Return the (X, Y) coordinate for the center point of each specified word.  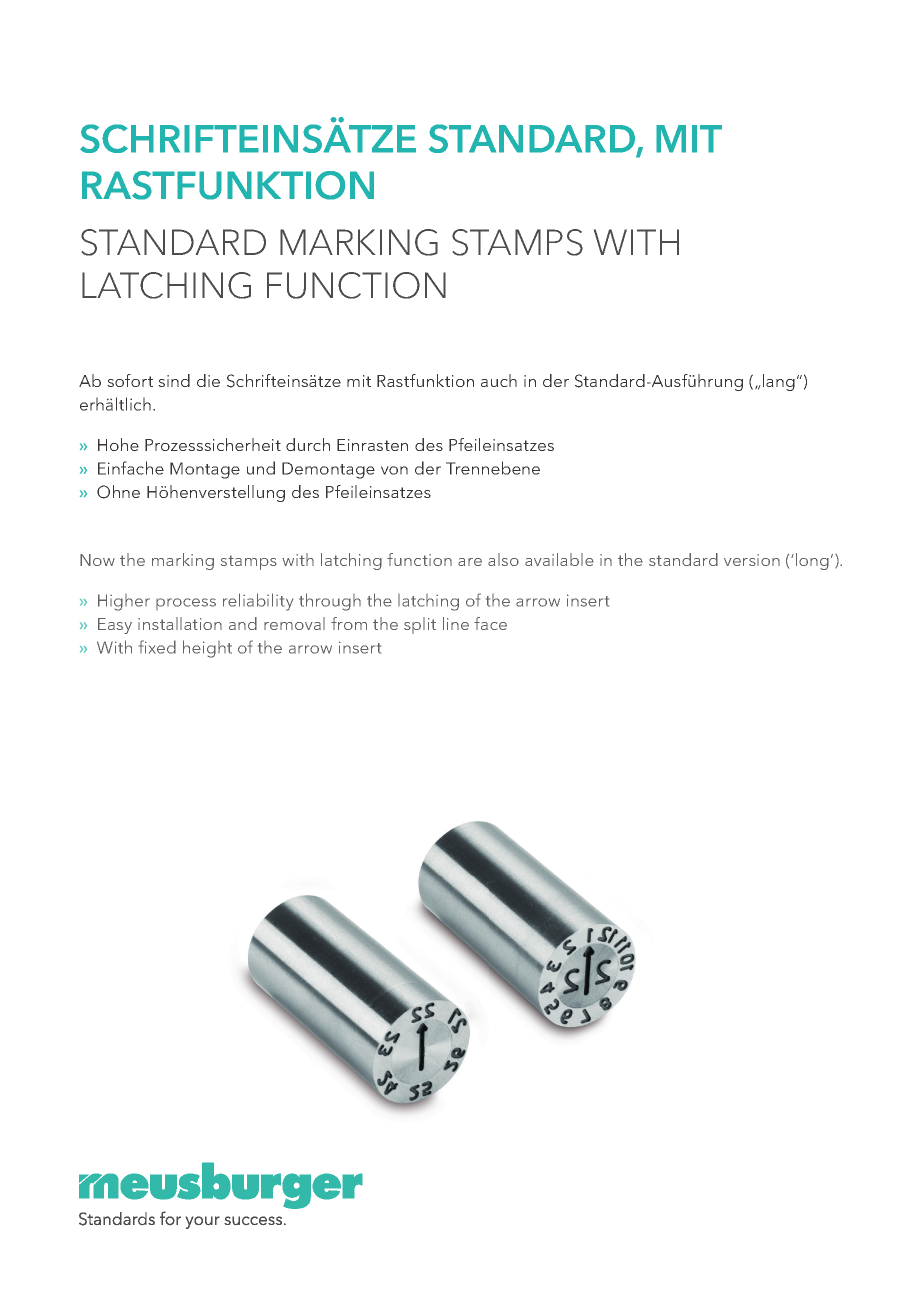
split (420, 625)
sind (174, 380)
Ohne (118, 492)
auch (499, 380)
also (503, 559)
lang (779, 382)
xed (161, 647)
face (490, 623)
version (752, 560)
